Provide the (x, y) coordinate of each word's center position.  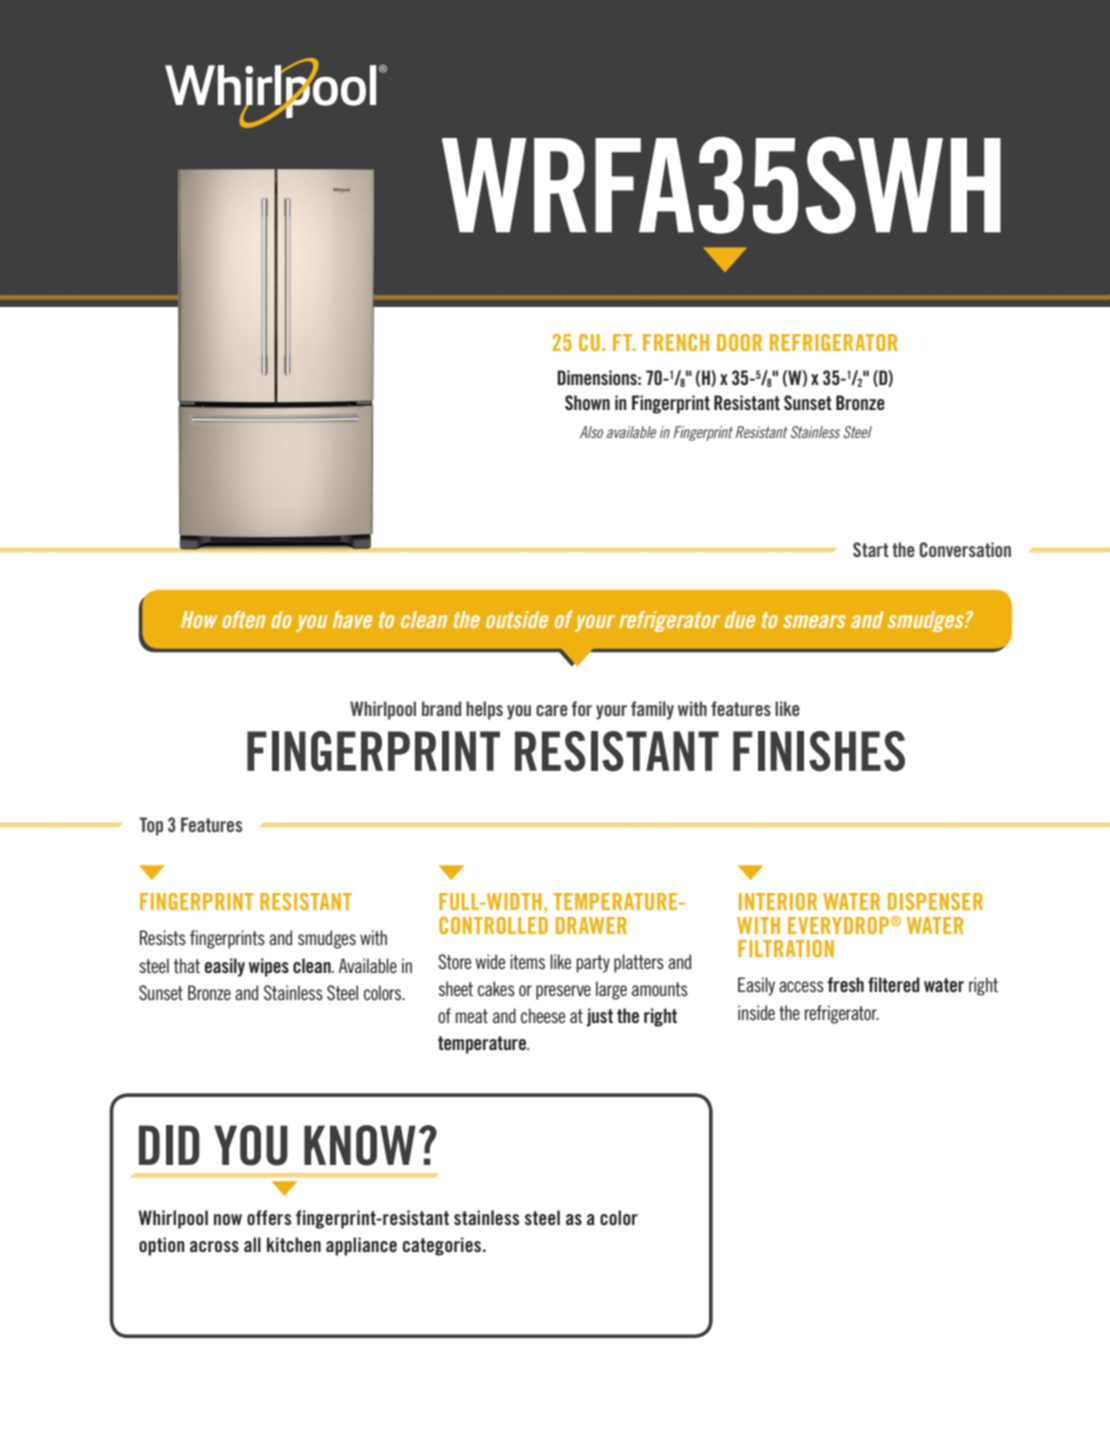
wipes (269, 967)
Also (591, 432)
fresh (845, 984)
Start (871, 549)
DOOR (739, 342)
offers (269, 1217)
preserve (563, 992)
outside (517, 619)
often (244, 619)
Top (151, 826)
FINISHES (819, 751)
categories (443, 1246)
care (552, 710)
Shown (587, 402)
